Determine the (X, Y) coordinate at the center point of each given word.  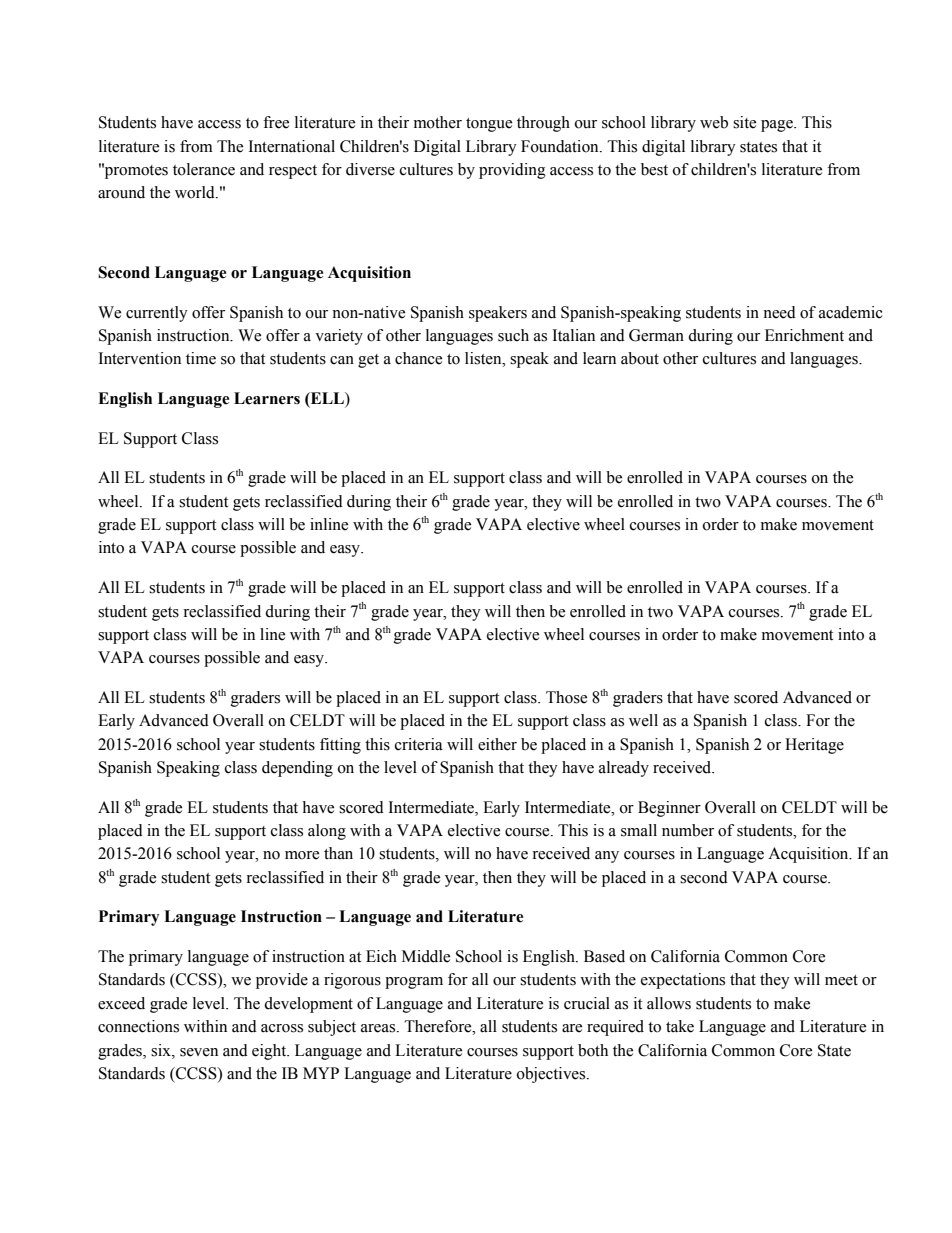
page (778, 126)
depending (297, 769)
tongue (489, 125)
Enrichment (804, 335)
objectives (552, 1075)
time (201, 358)
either (497, 744)
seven (199, 1052)
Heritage (814, 746)
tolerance (204, 169)
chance (418, 358)
